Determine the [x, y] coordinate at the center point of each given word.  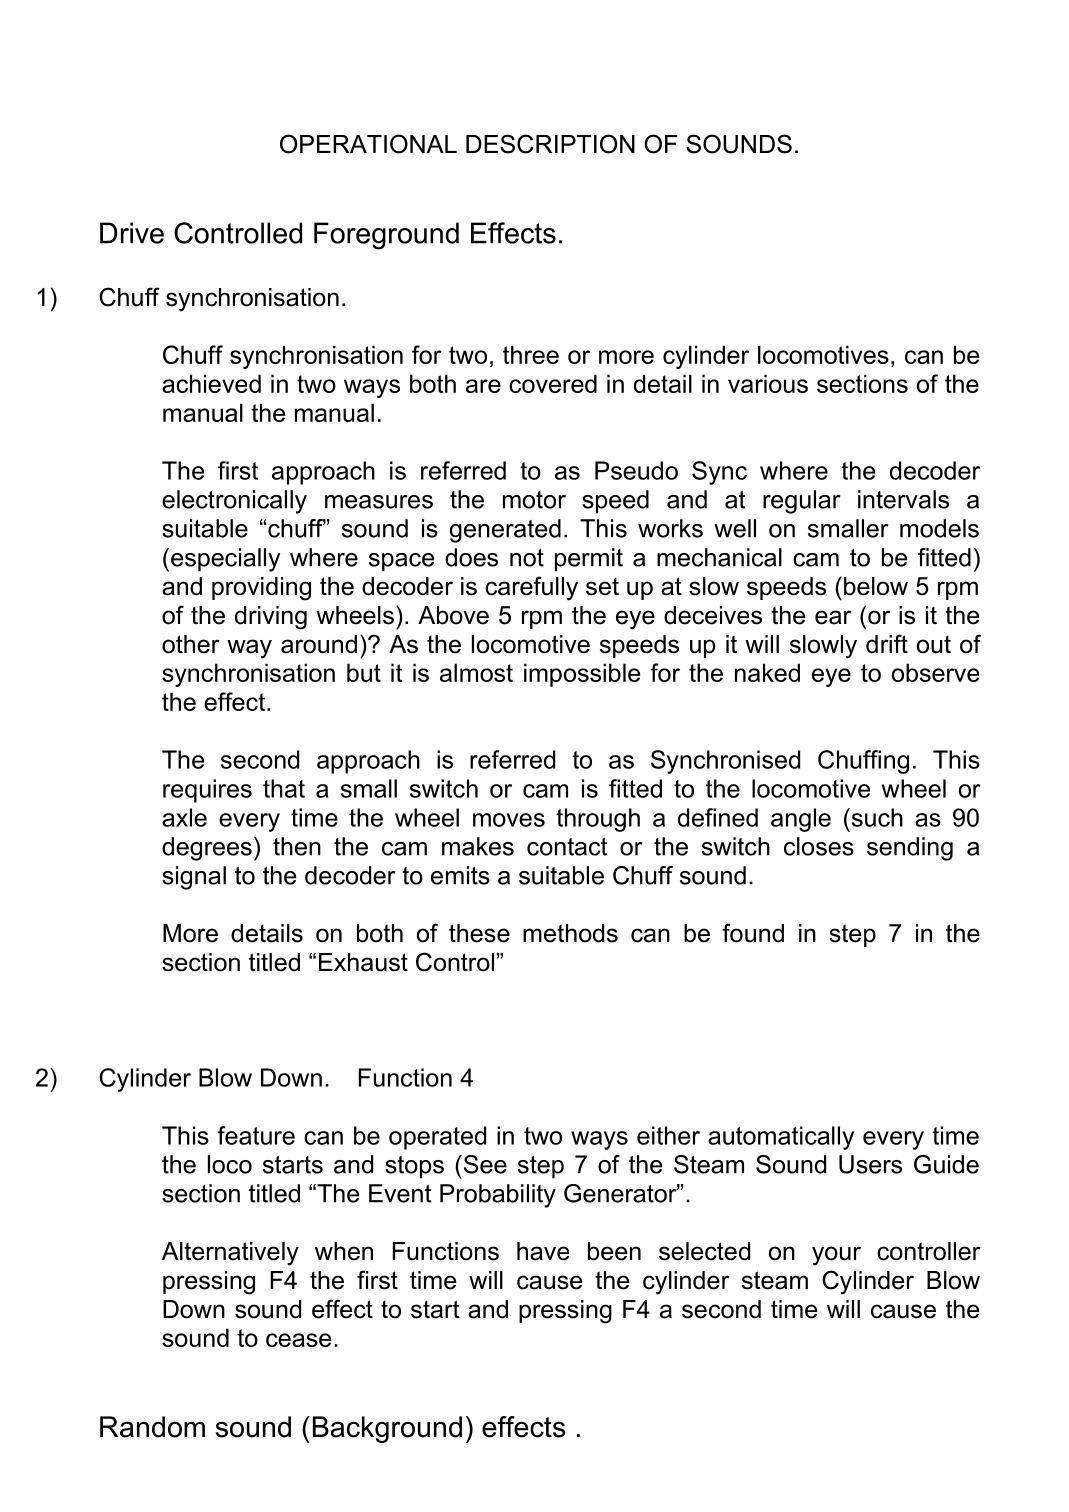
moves [509, 820]
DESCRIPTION [550, 144]
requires [207, 791]
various [768, 383]
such [876, 817]
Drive [132, 233]
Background [387, 1429]
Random [152, 1427]
